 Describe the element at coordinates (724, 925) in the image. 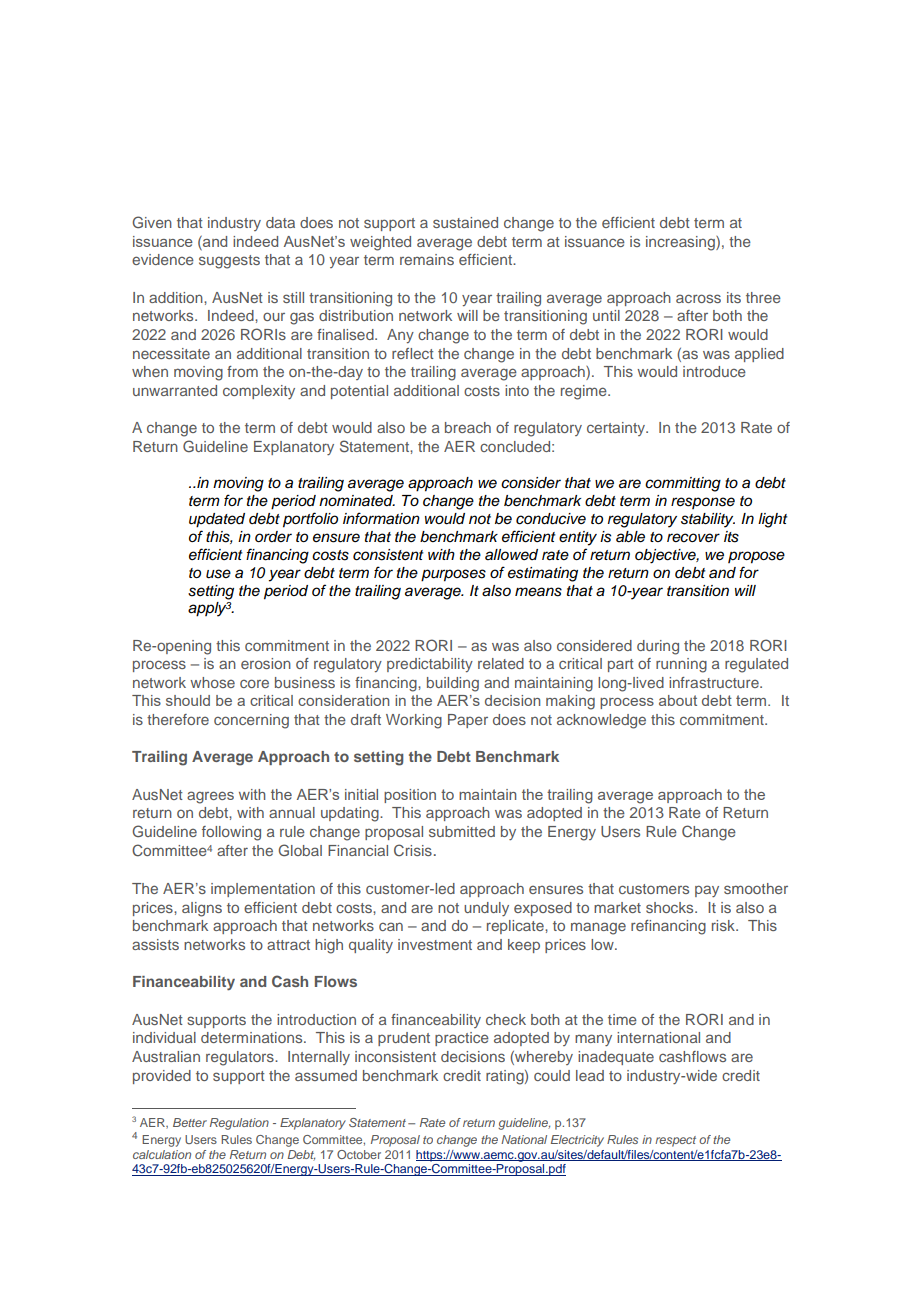

I see `risk` at that location.
